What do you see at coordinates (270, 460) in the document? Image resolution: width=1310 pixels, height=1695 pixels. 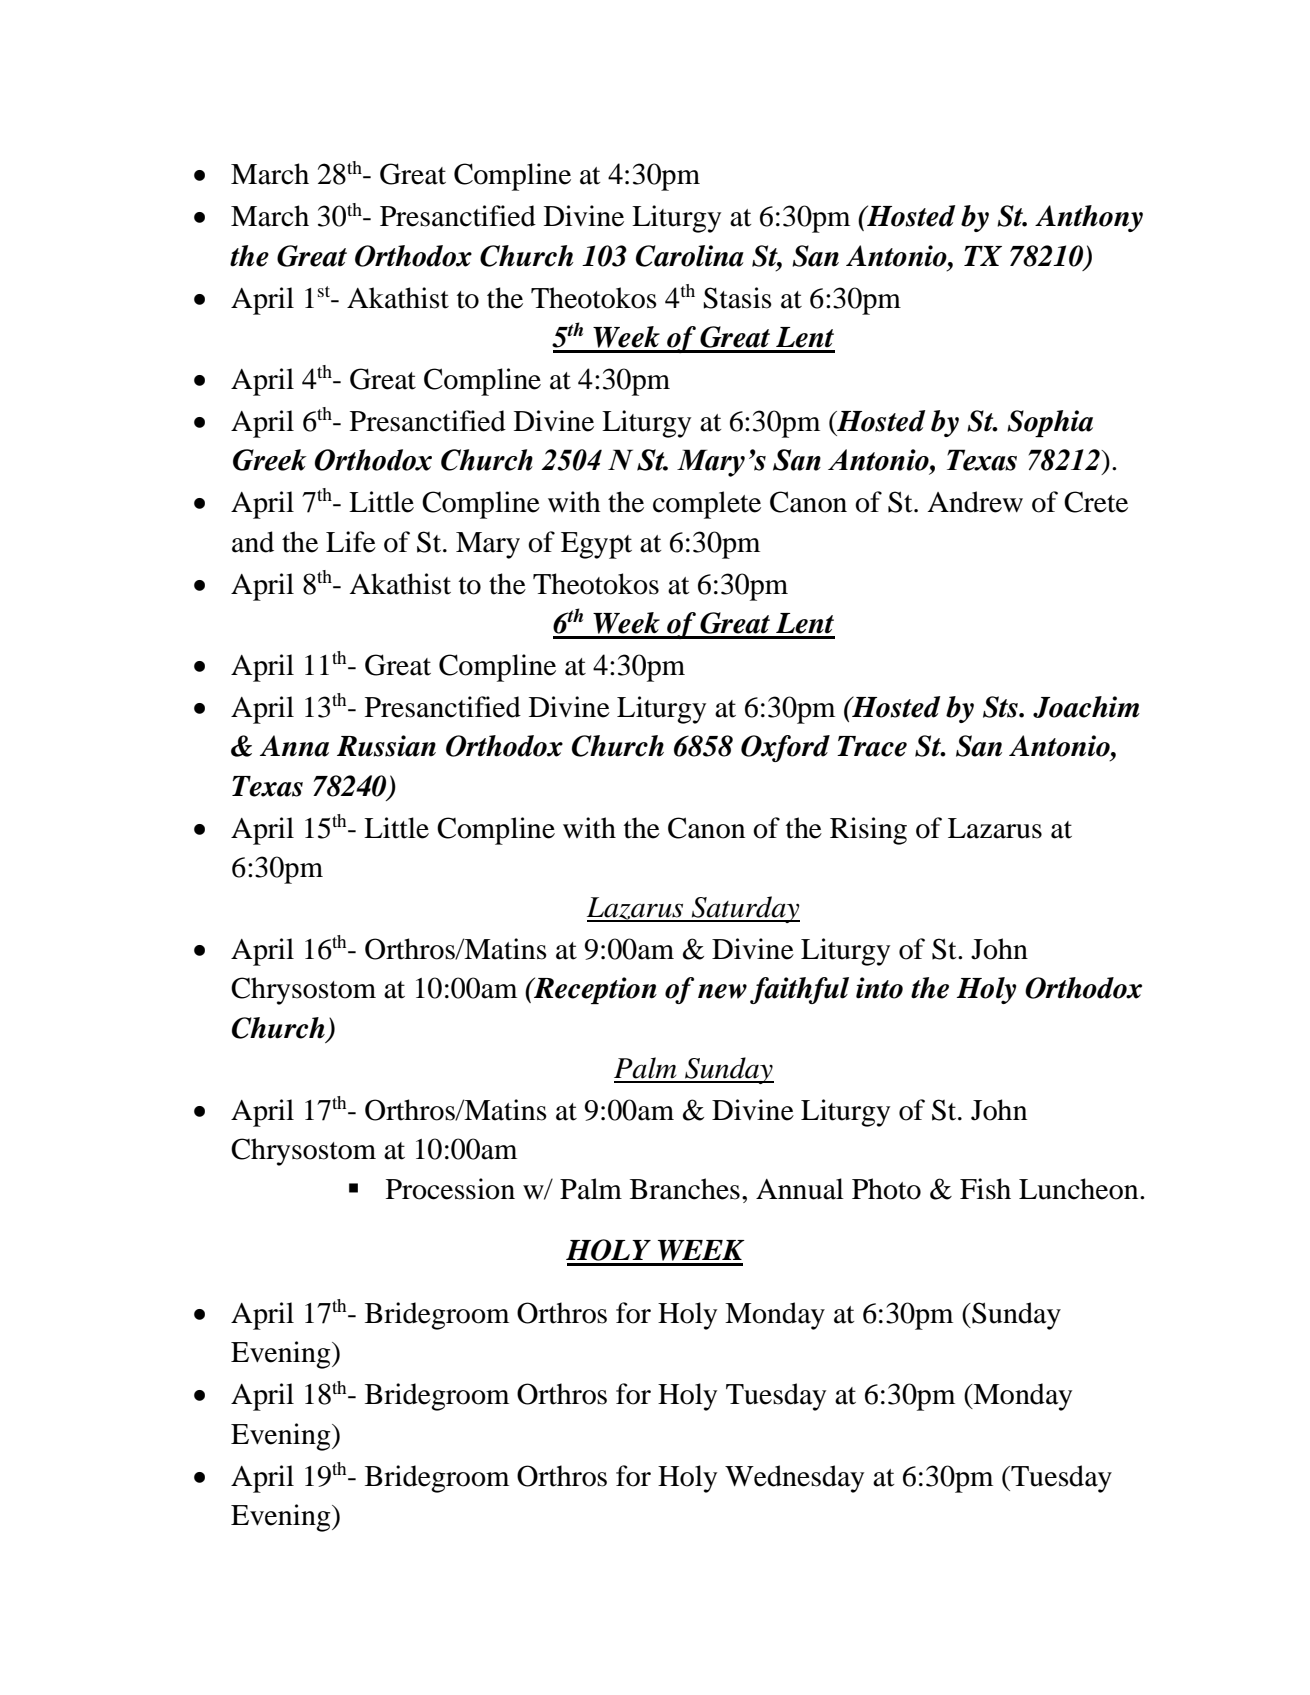 I see `Greek` at bounding box center [270, 460].
